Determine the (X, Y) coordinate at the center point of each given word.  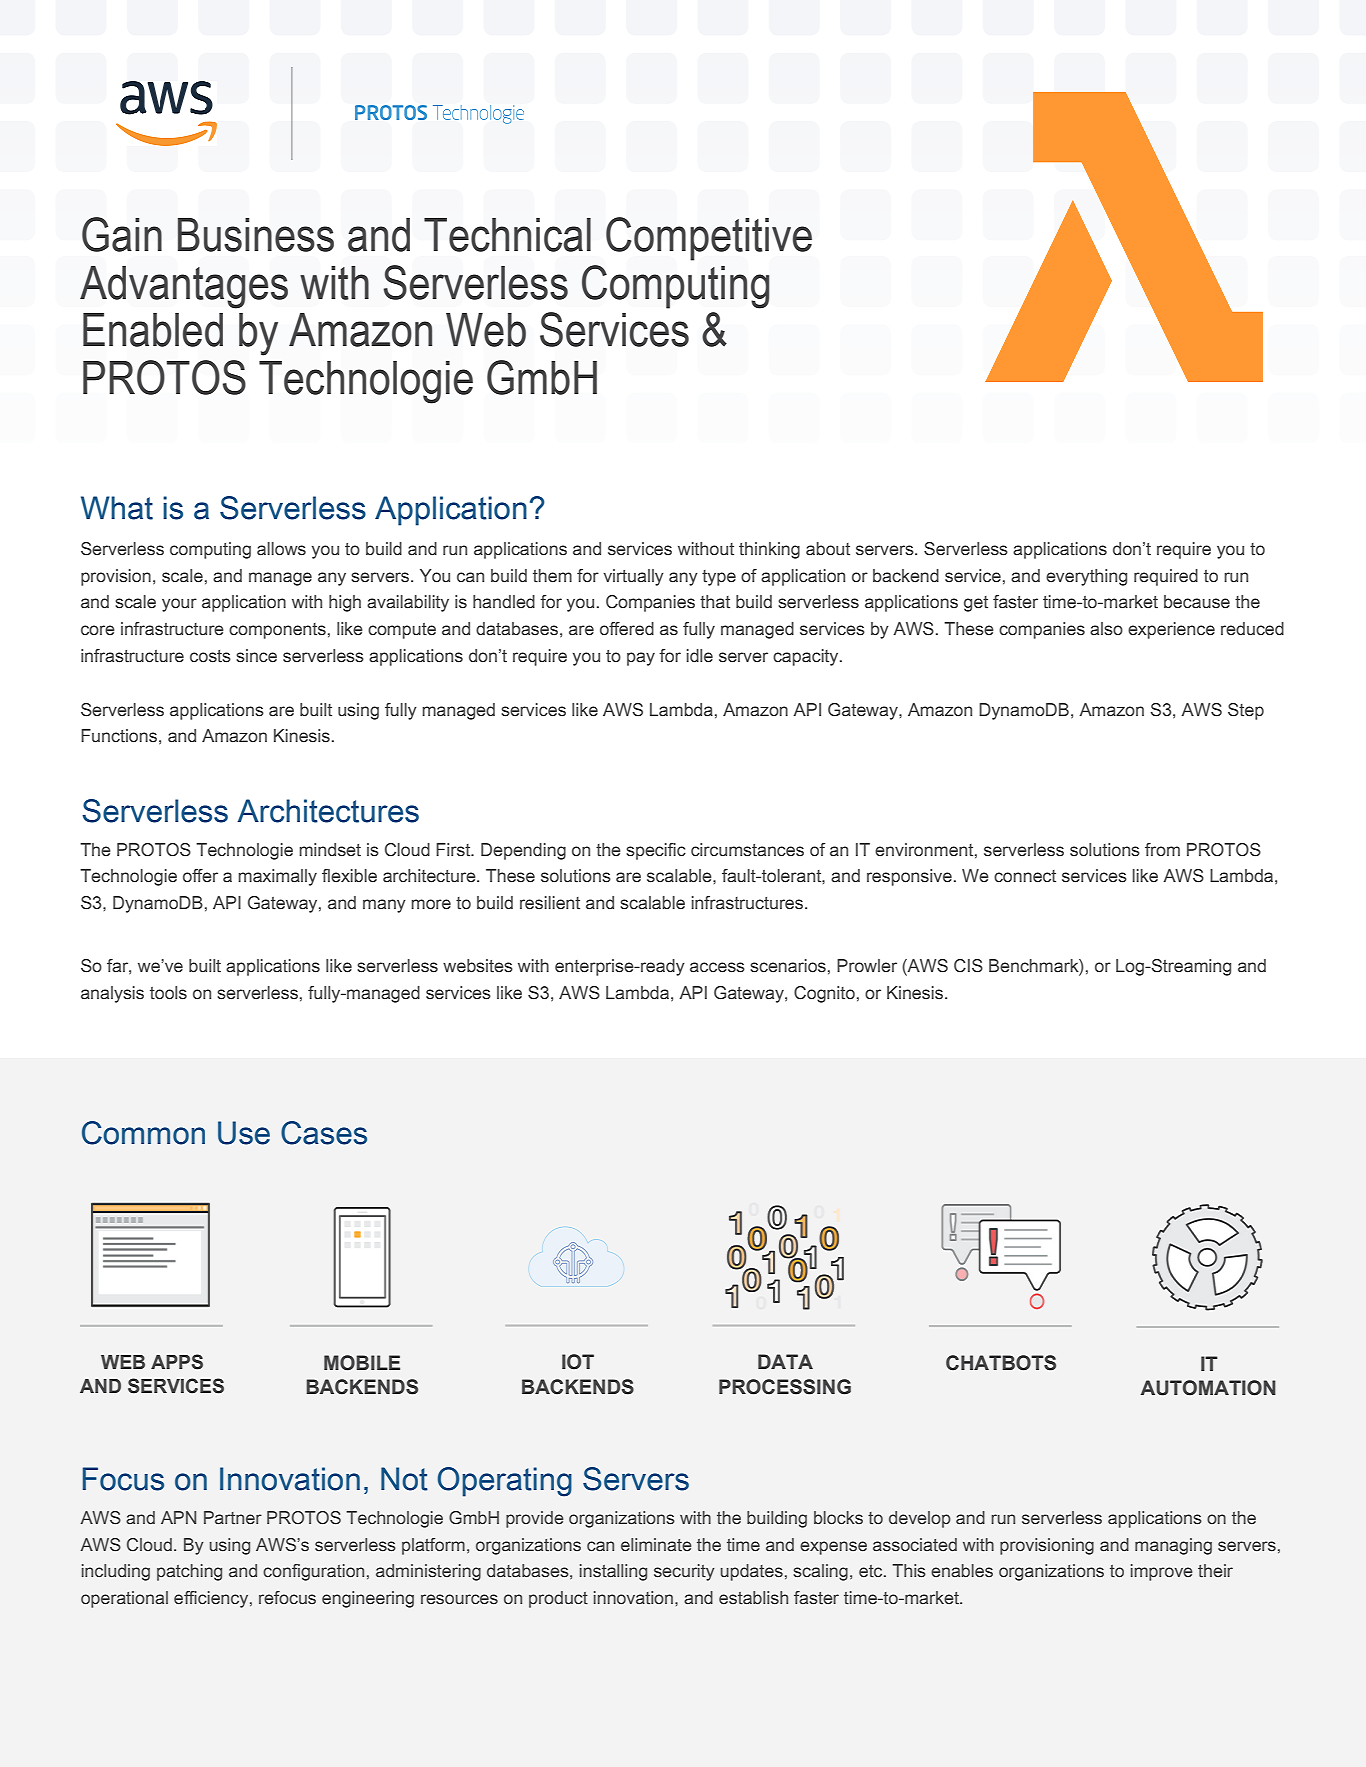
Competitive (709, 239)
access (717, 967)
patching (189, 1572)
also (1106, 629)
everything (1086, 577)
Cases (324, 1133)
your (179, 605)
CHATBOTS (1001, 1363)
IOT (578, 1362)
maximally (277, 877)
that (715, 602)
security (684, 1572)
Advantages (184, 287)
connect (1025, 876)
